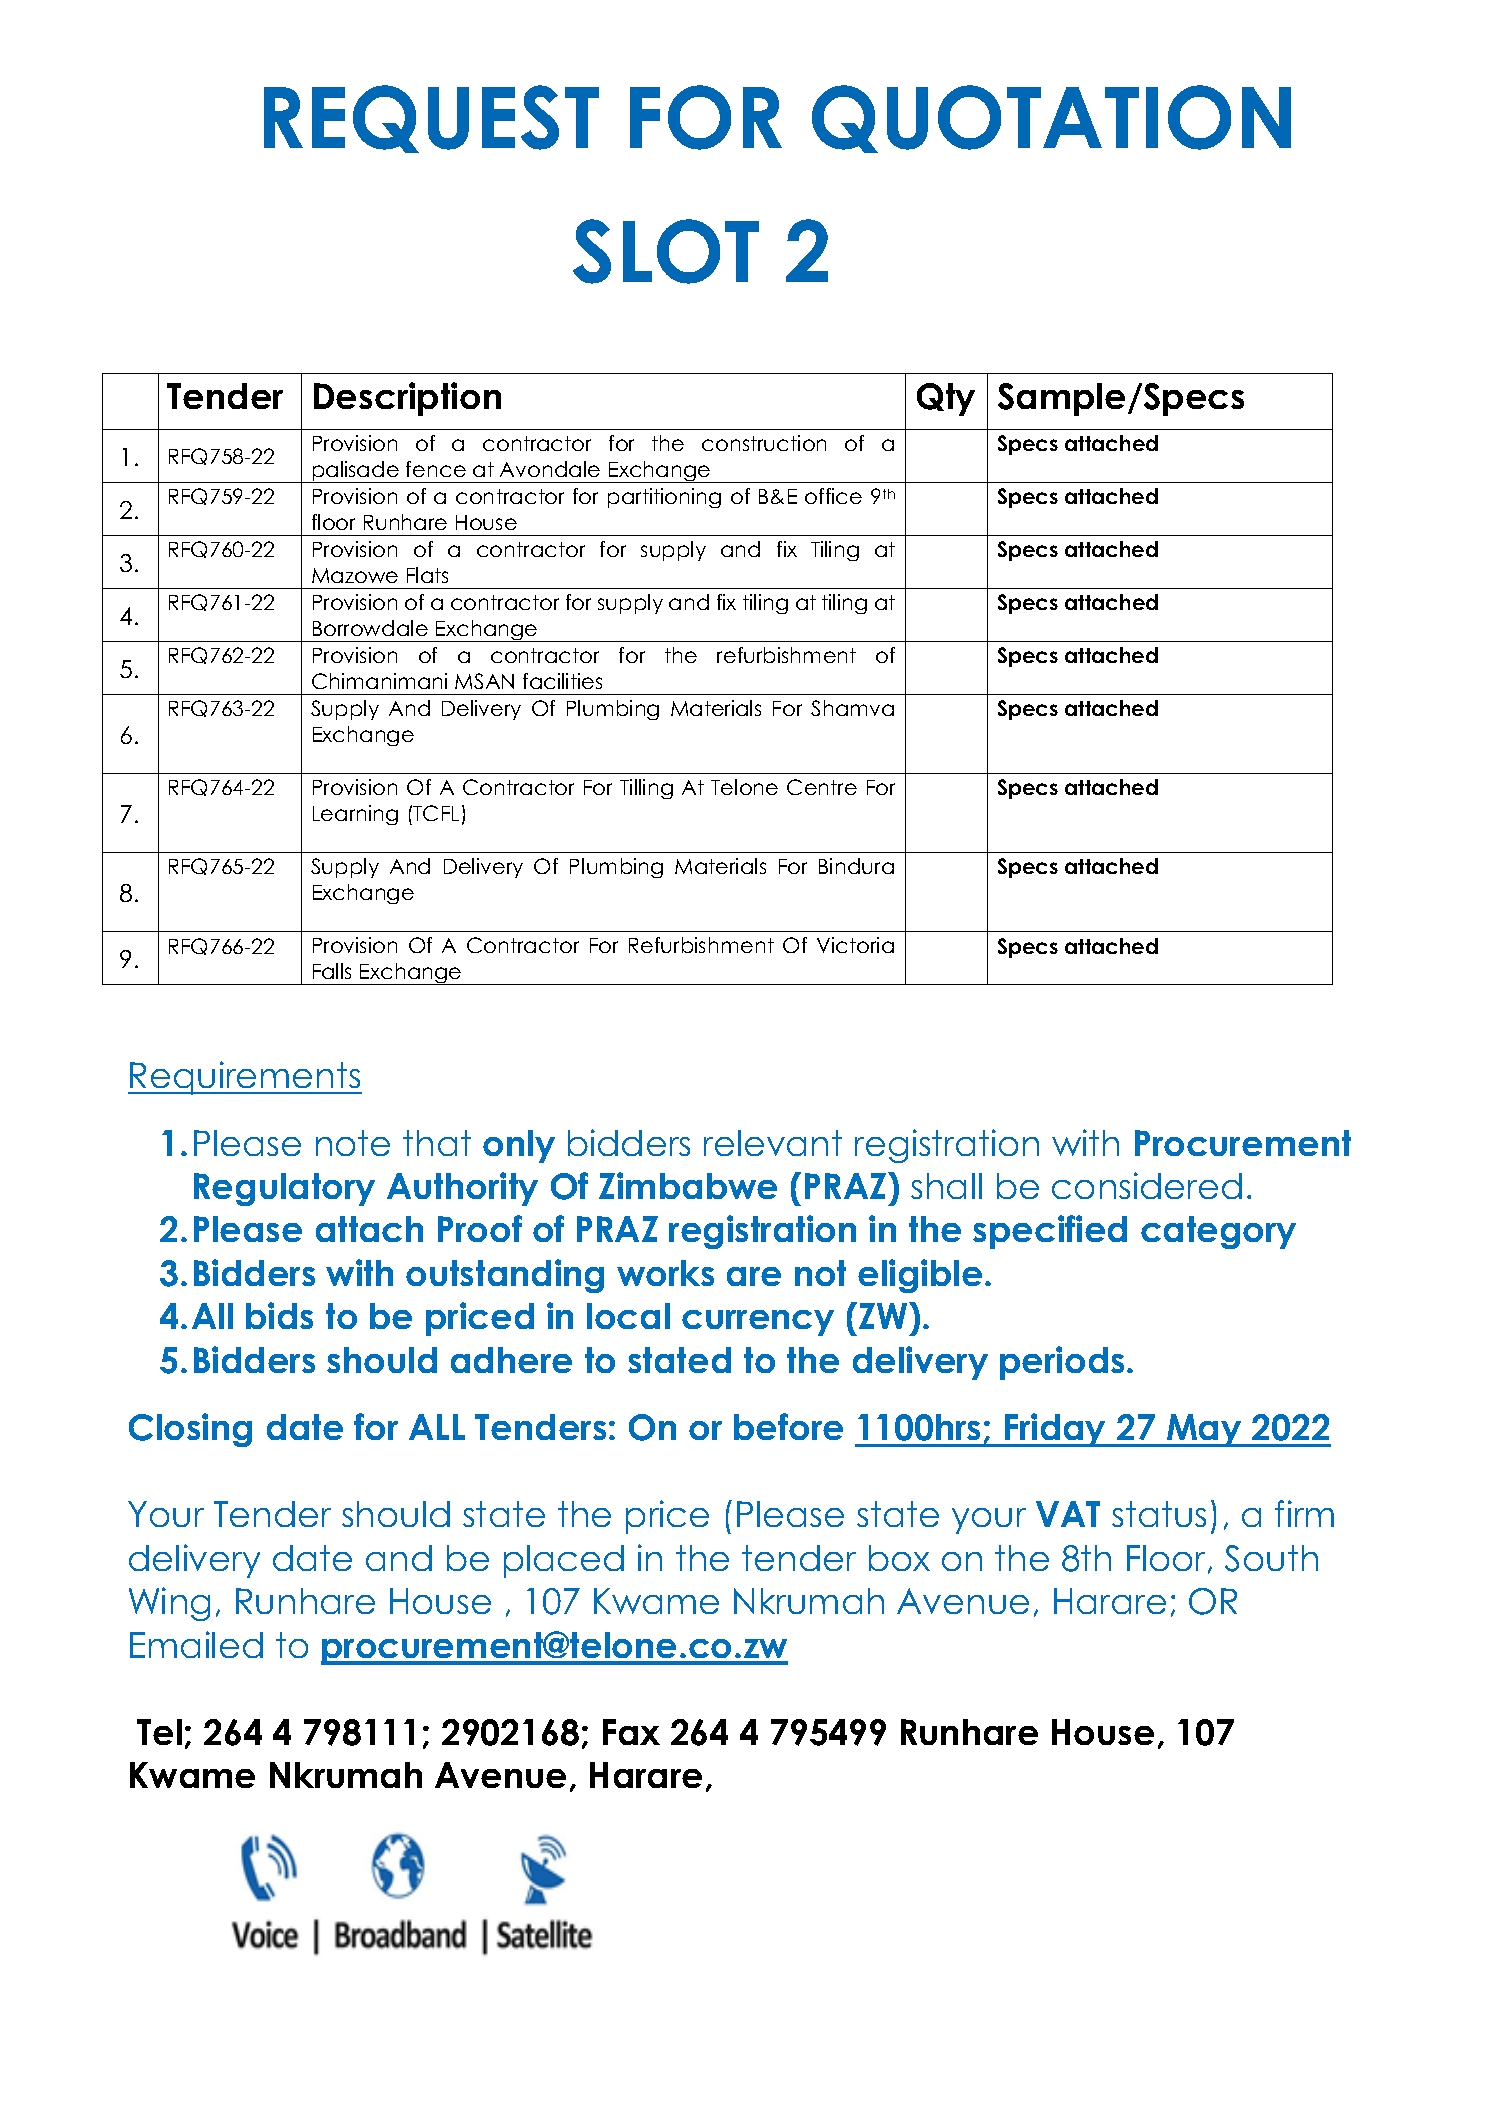 Image resolution: width=1491 pixels, height=2109 pixels. I want to click on Victoria, so click(855, 945).
